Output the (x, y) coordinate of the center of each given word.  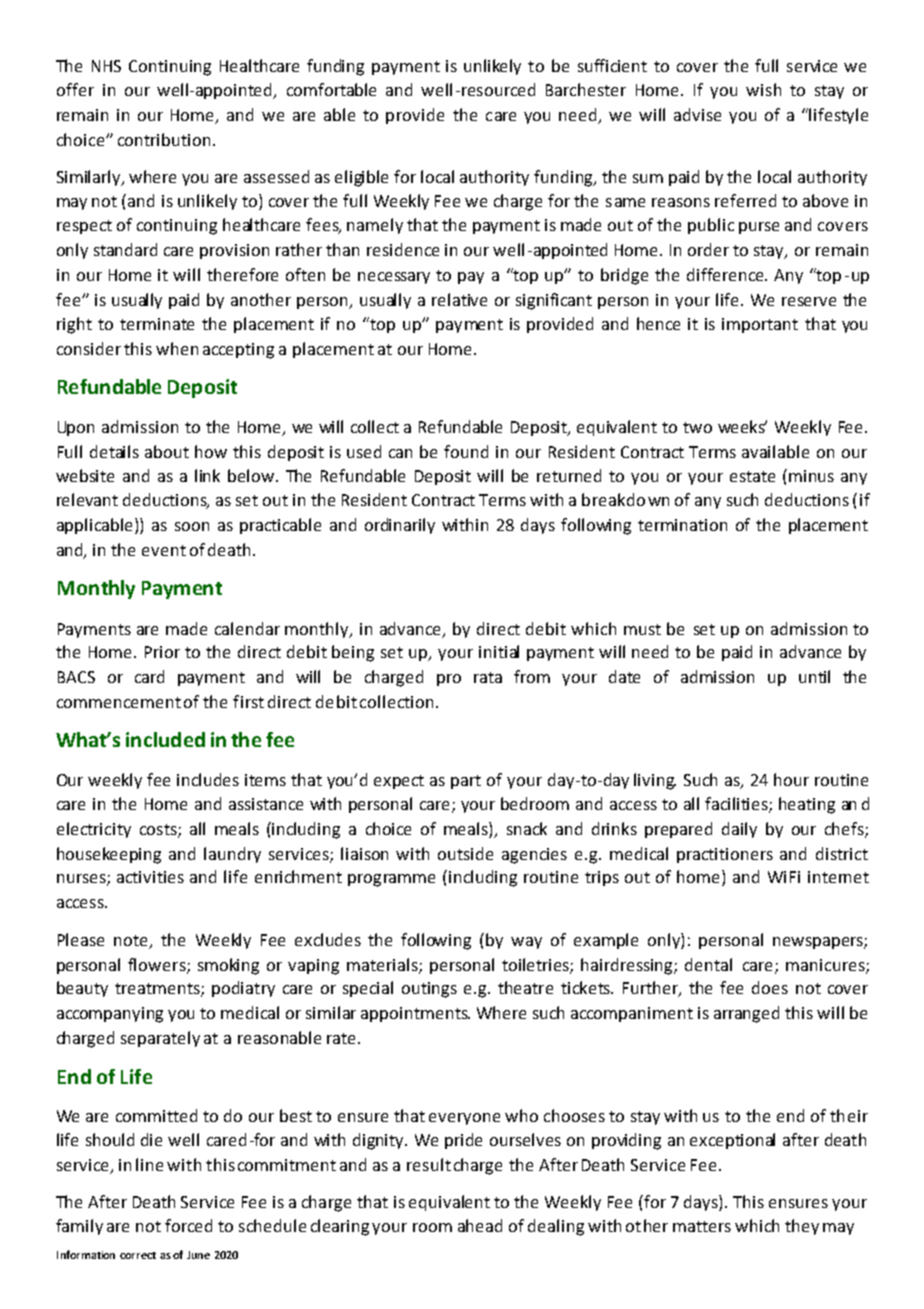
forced (188, 1225)
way (526, 943)
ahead (480, 1225)
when (177, 348)
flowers (158, 965)
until (814, 676)
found (466, 451)
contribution (164, 139)
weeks (742, 426)
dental (708, 964)
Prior (162, 652)
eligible (361, 178)
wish (763, 89)
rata (488, 677)
